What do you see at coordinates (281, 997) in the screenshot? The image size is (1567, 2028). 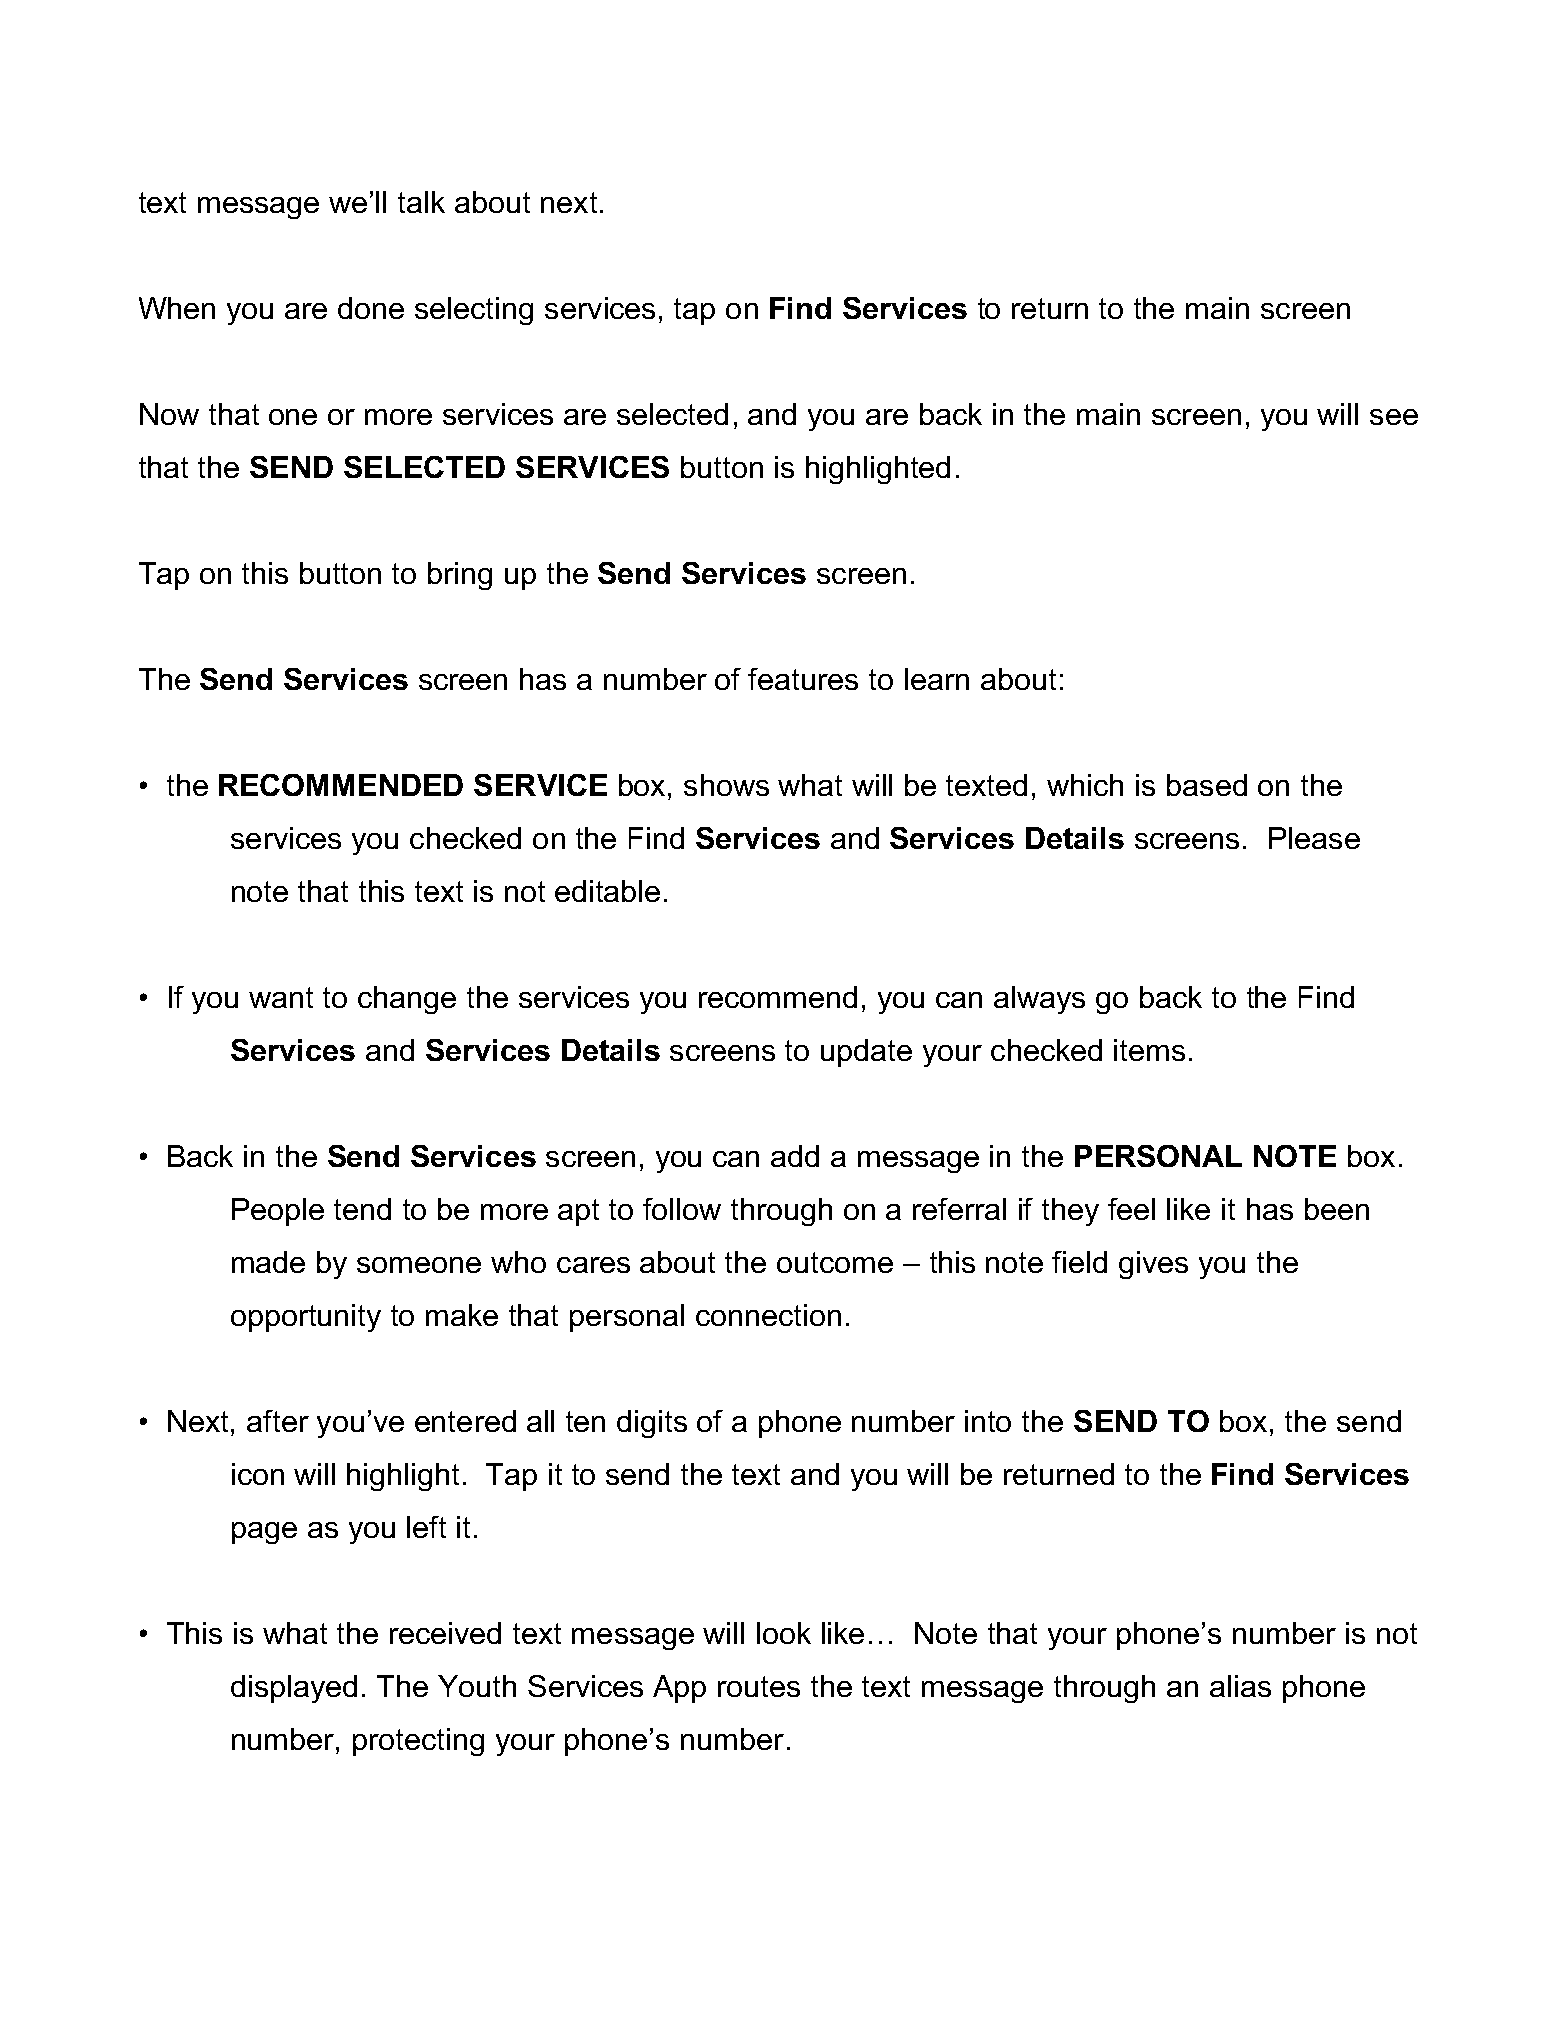 I see `want` at bounding box center [281, 997].
